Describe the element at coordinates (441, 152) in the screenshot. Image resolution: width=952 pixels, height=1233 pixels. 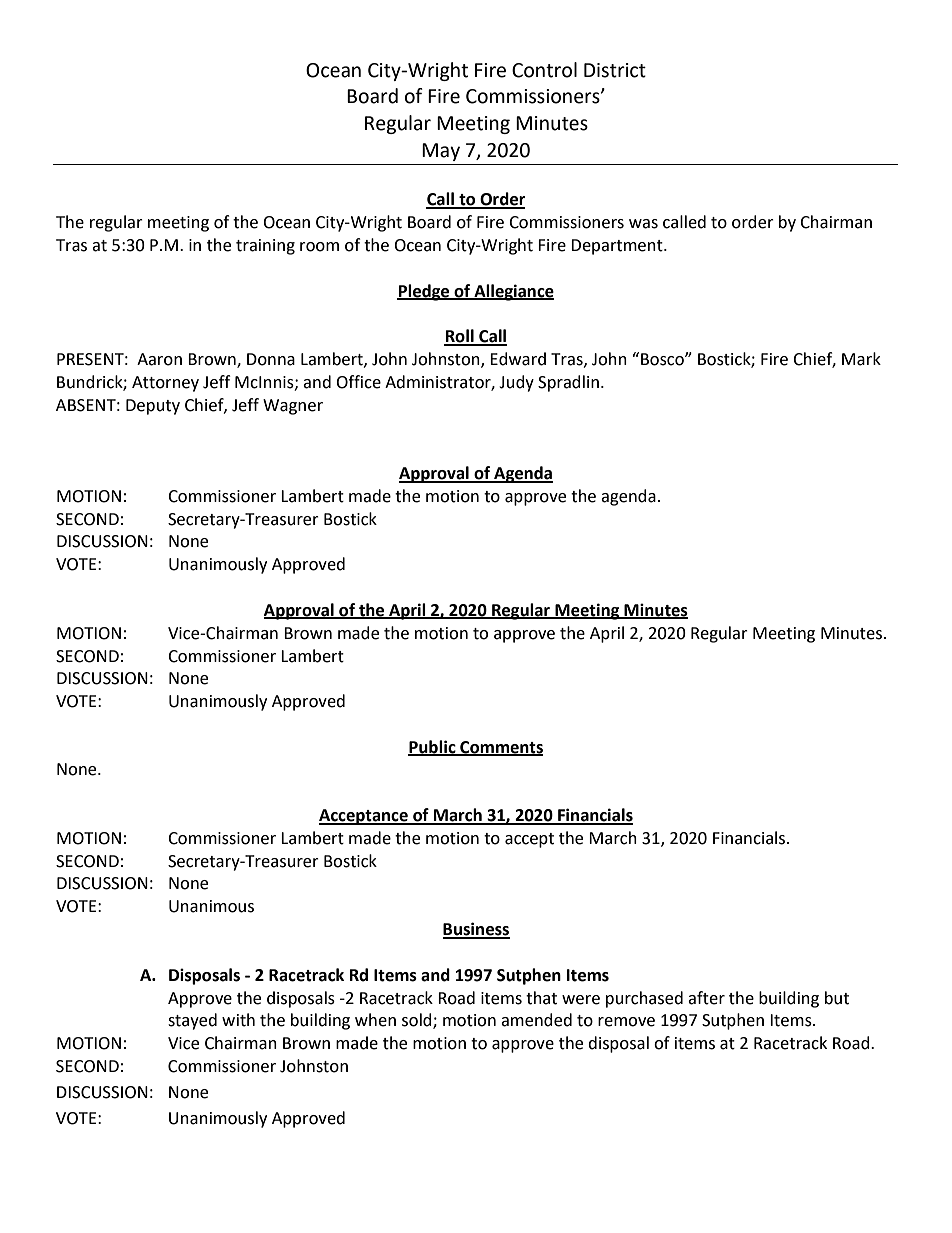
I see `May` at that location.
